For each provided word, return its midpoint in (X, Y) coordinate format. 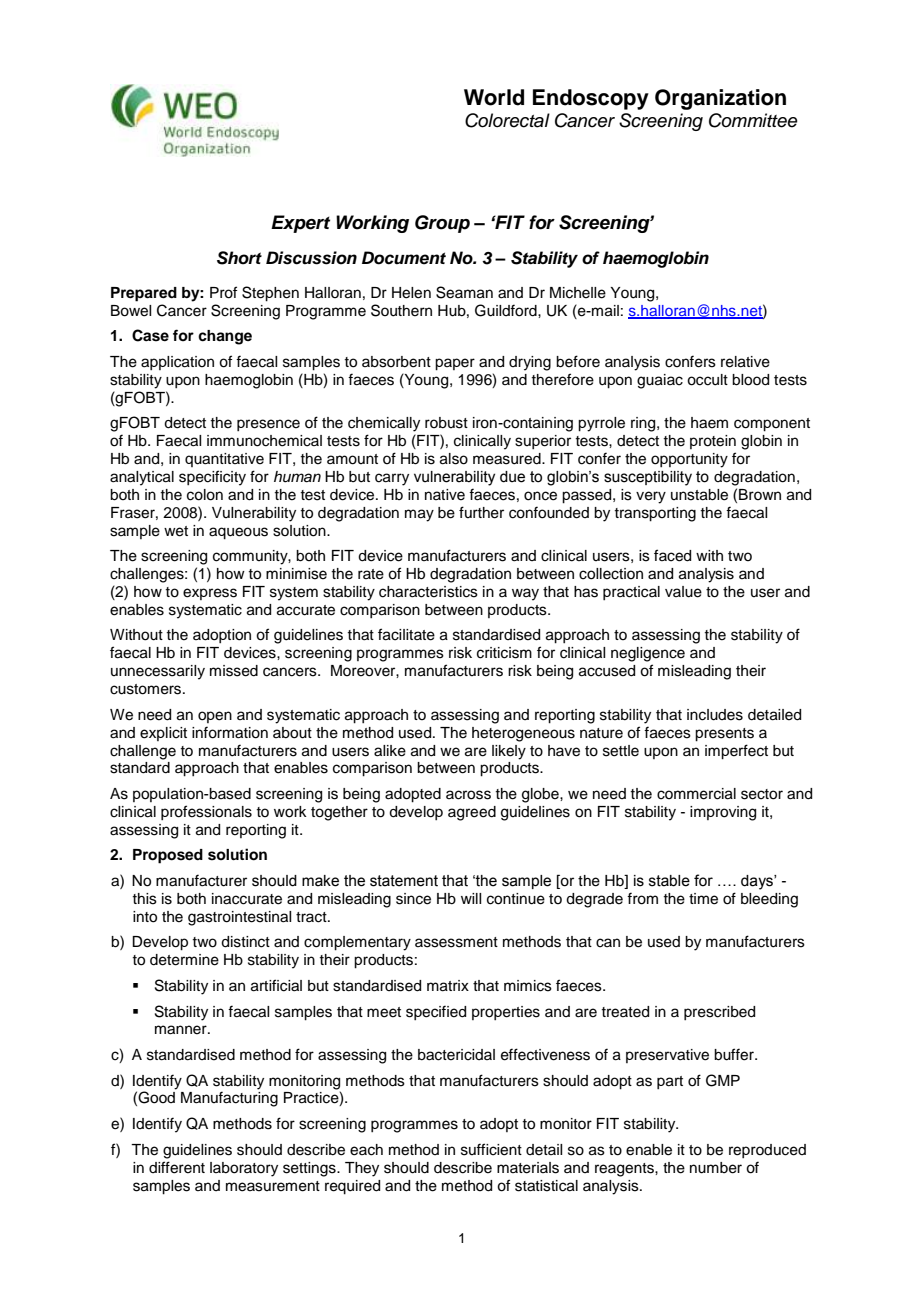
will (471, 898)
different (177, 1167)
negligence (648, 654)
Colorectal (507, 120)
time (703, 899)
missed (234, 671)
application (177, 363)
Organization (720, 99)
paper (455, 364)
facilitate (406, 634)
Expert (300, 224)
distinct (245, 942)
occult (707, 380)
